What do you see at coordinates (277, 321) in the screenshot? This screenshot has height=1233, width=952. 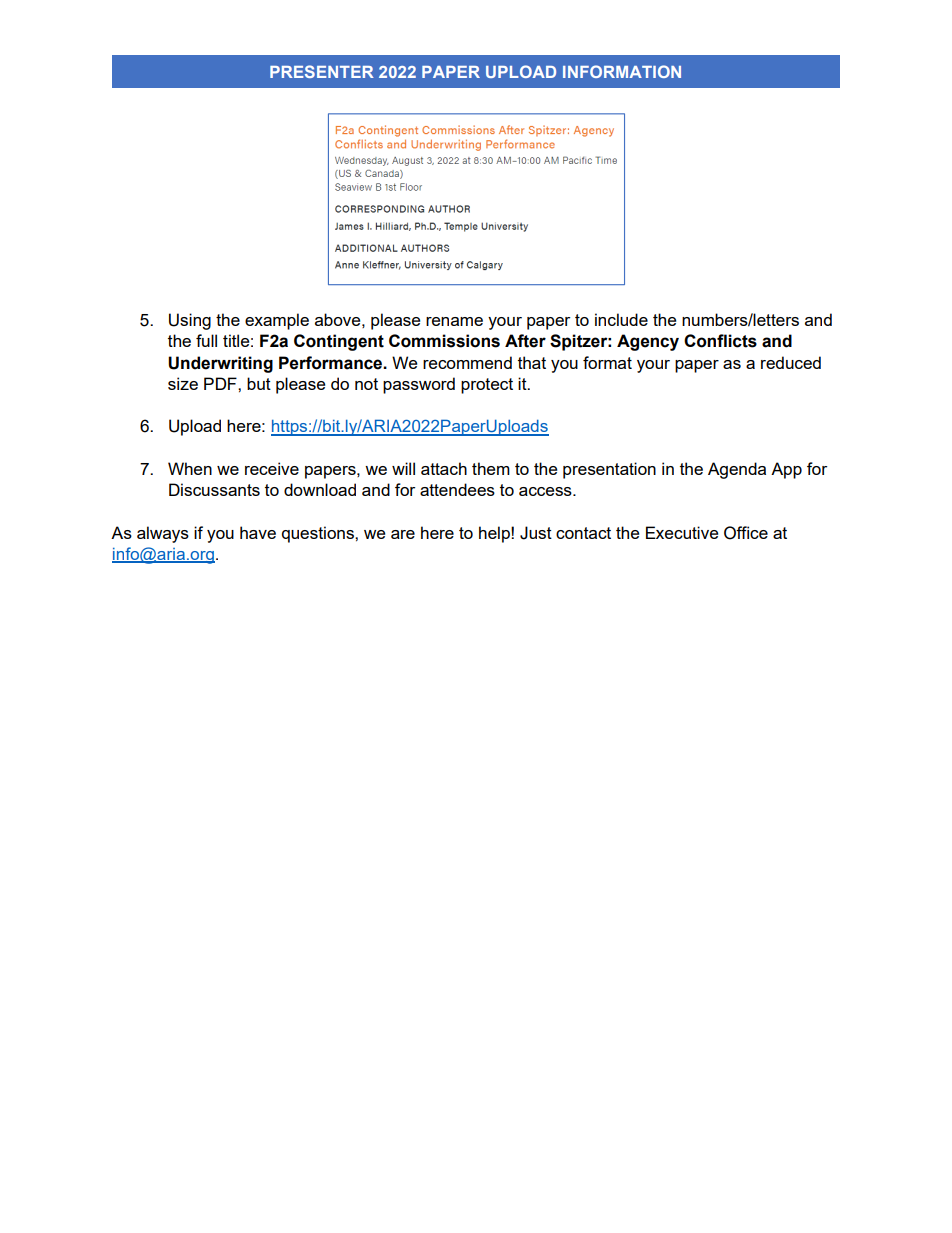 I see `example` at bounding box center [277, 321].
